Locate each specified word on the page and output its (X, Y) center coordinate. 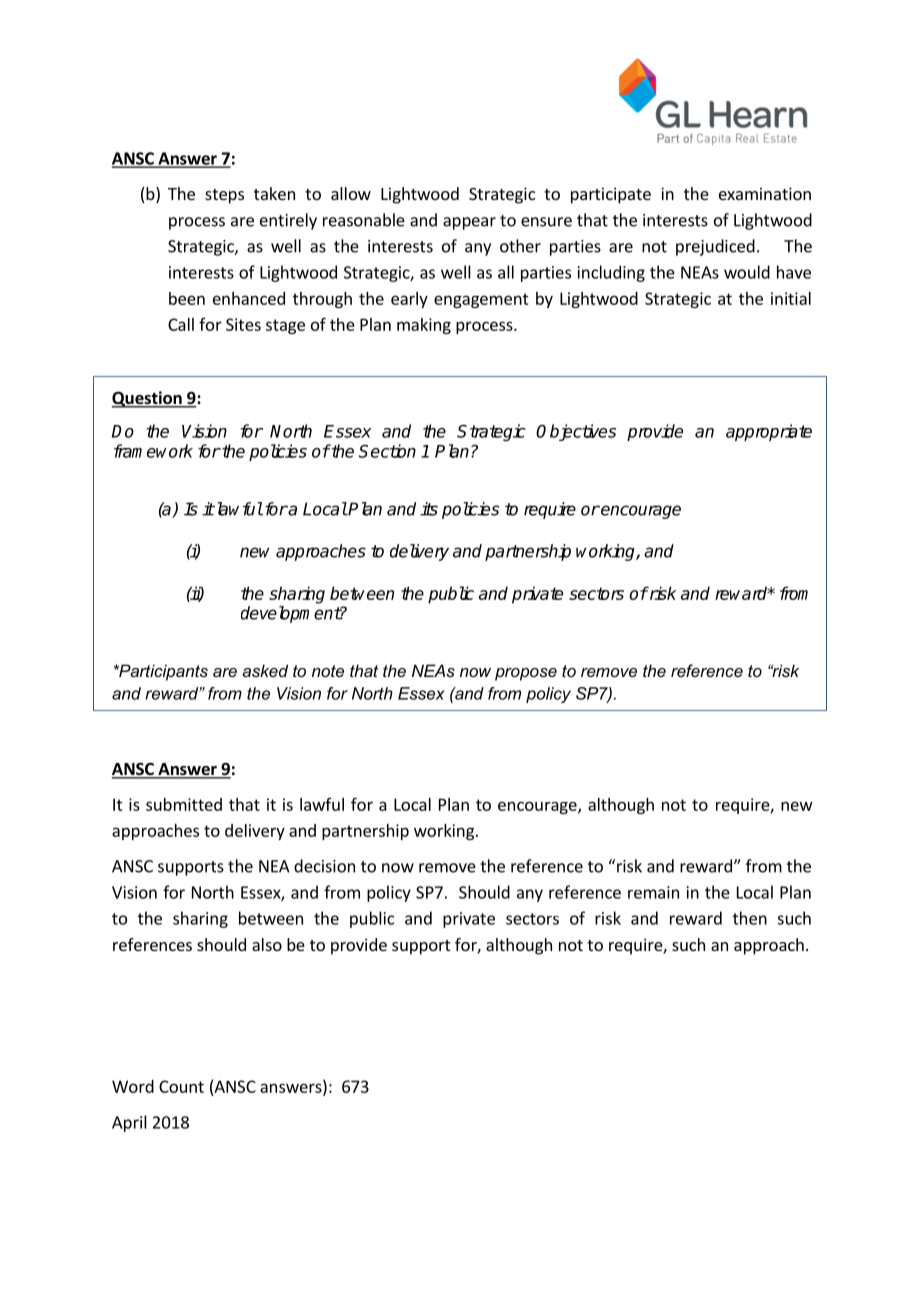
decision (324, 866)
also (267, 944)
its (429, 509)
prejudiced (715, 247)
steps (224, 196)
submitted (184, 804)
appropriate (769, 432)
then (750, 918)
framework (153, 451)
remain (653, 892)
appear (469, 223)
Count (181, 1086)
